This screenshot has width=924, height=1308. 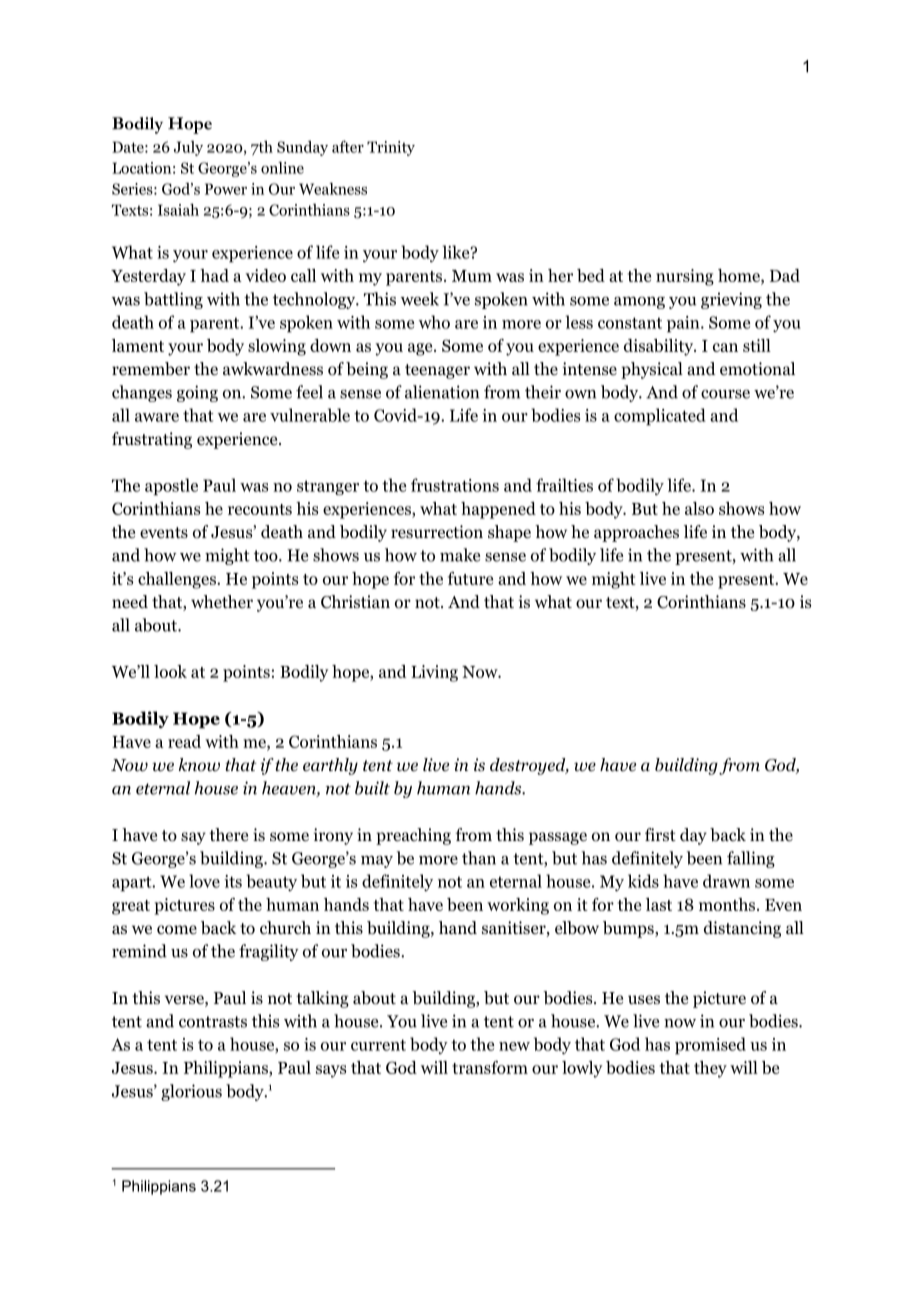 I want to click on they, so click(x=710, y=1069).
